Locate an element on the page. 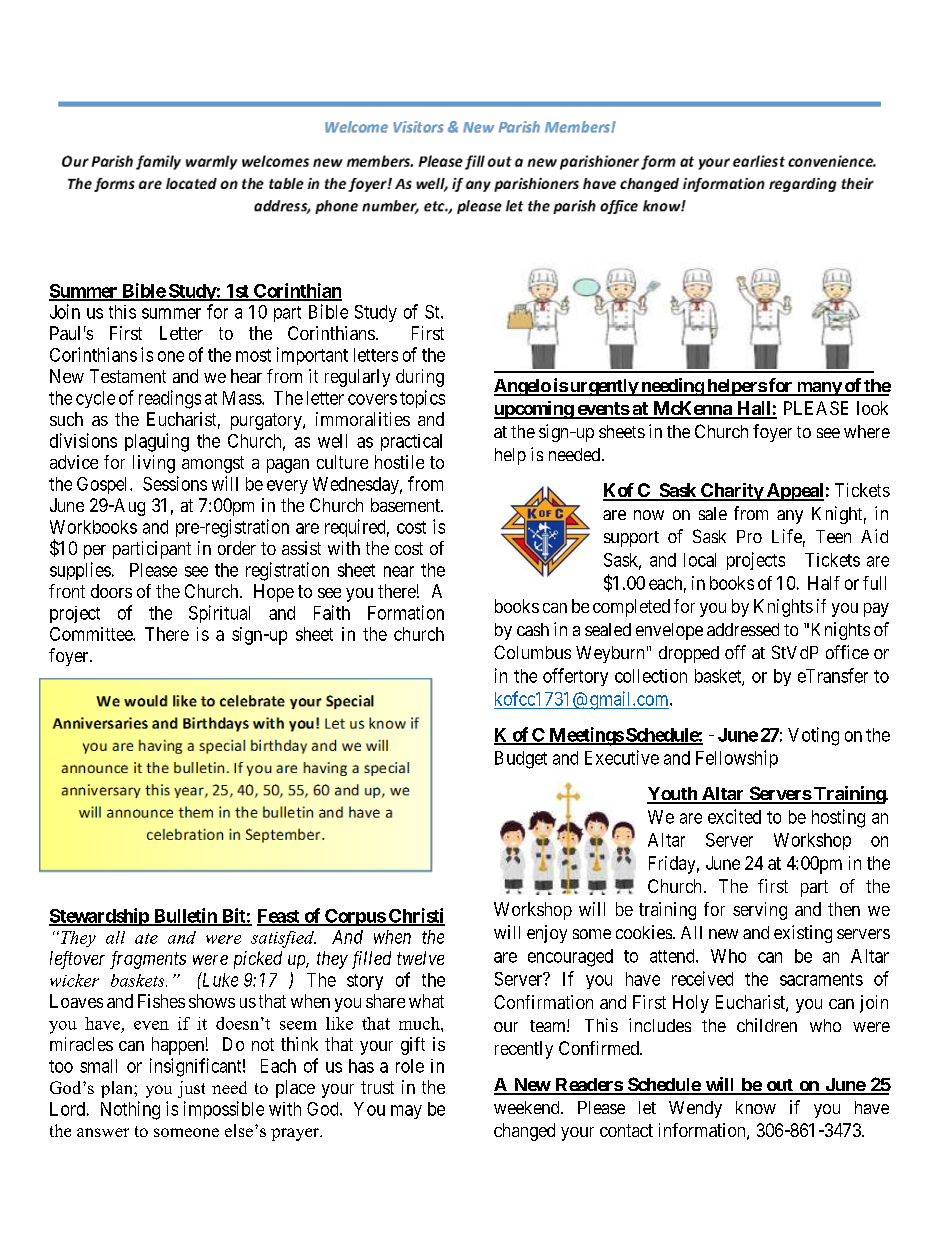 Image resolution: width=952 pixels, height=1233 pixels. Voting is located at coordinates (813, 736).
